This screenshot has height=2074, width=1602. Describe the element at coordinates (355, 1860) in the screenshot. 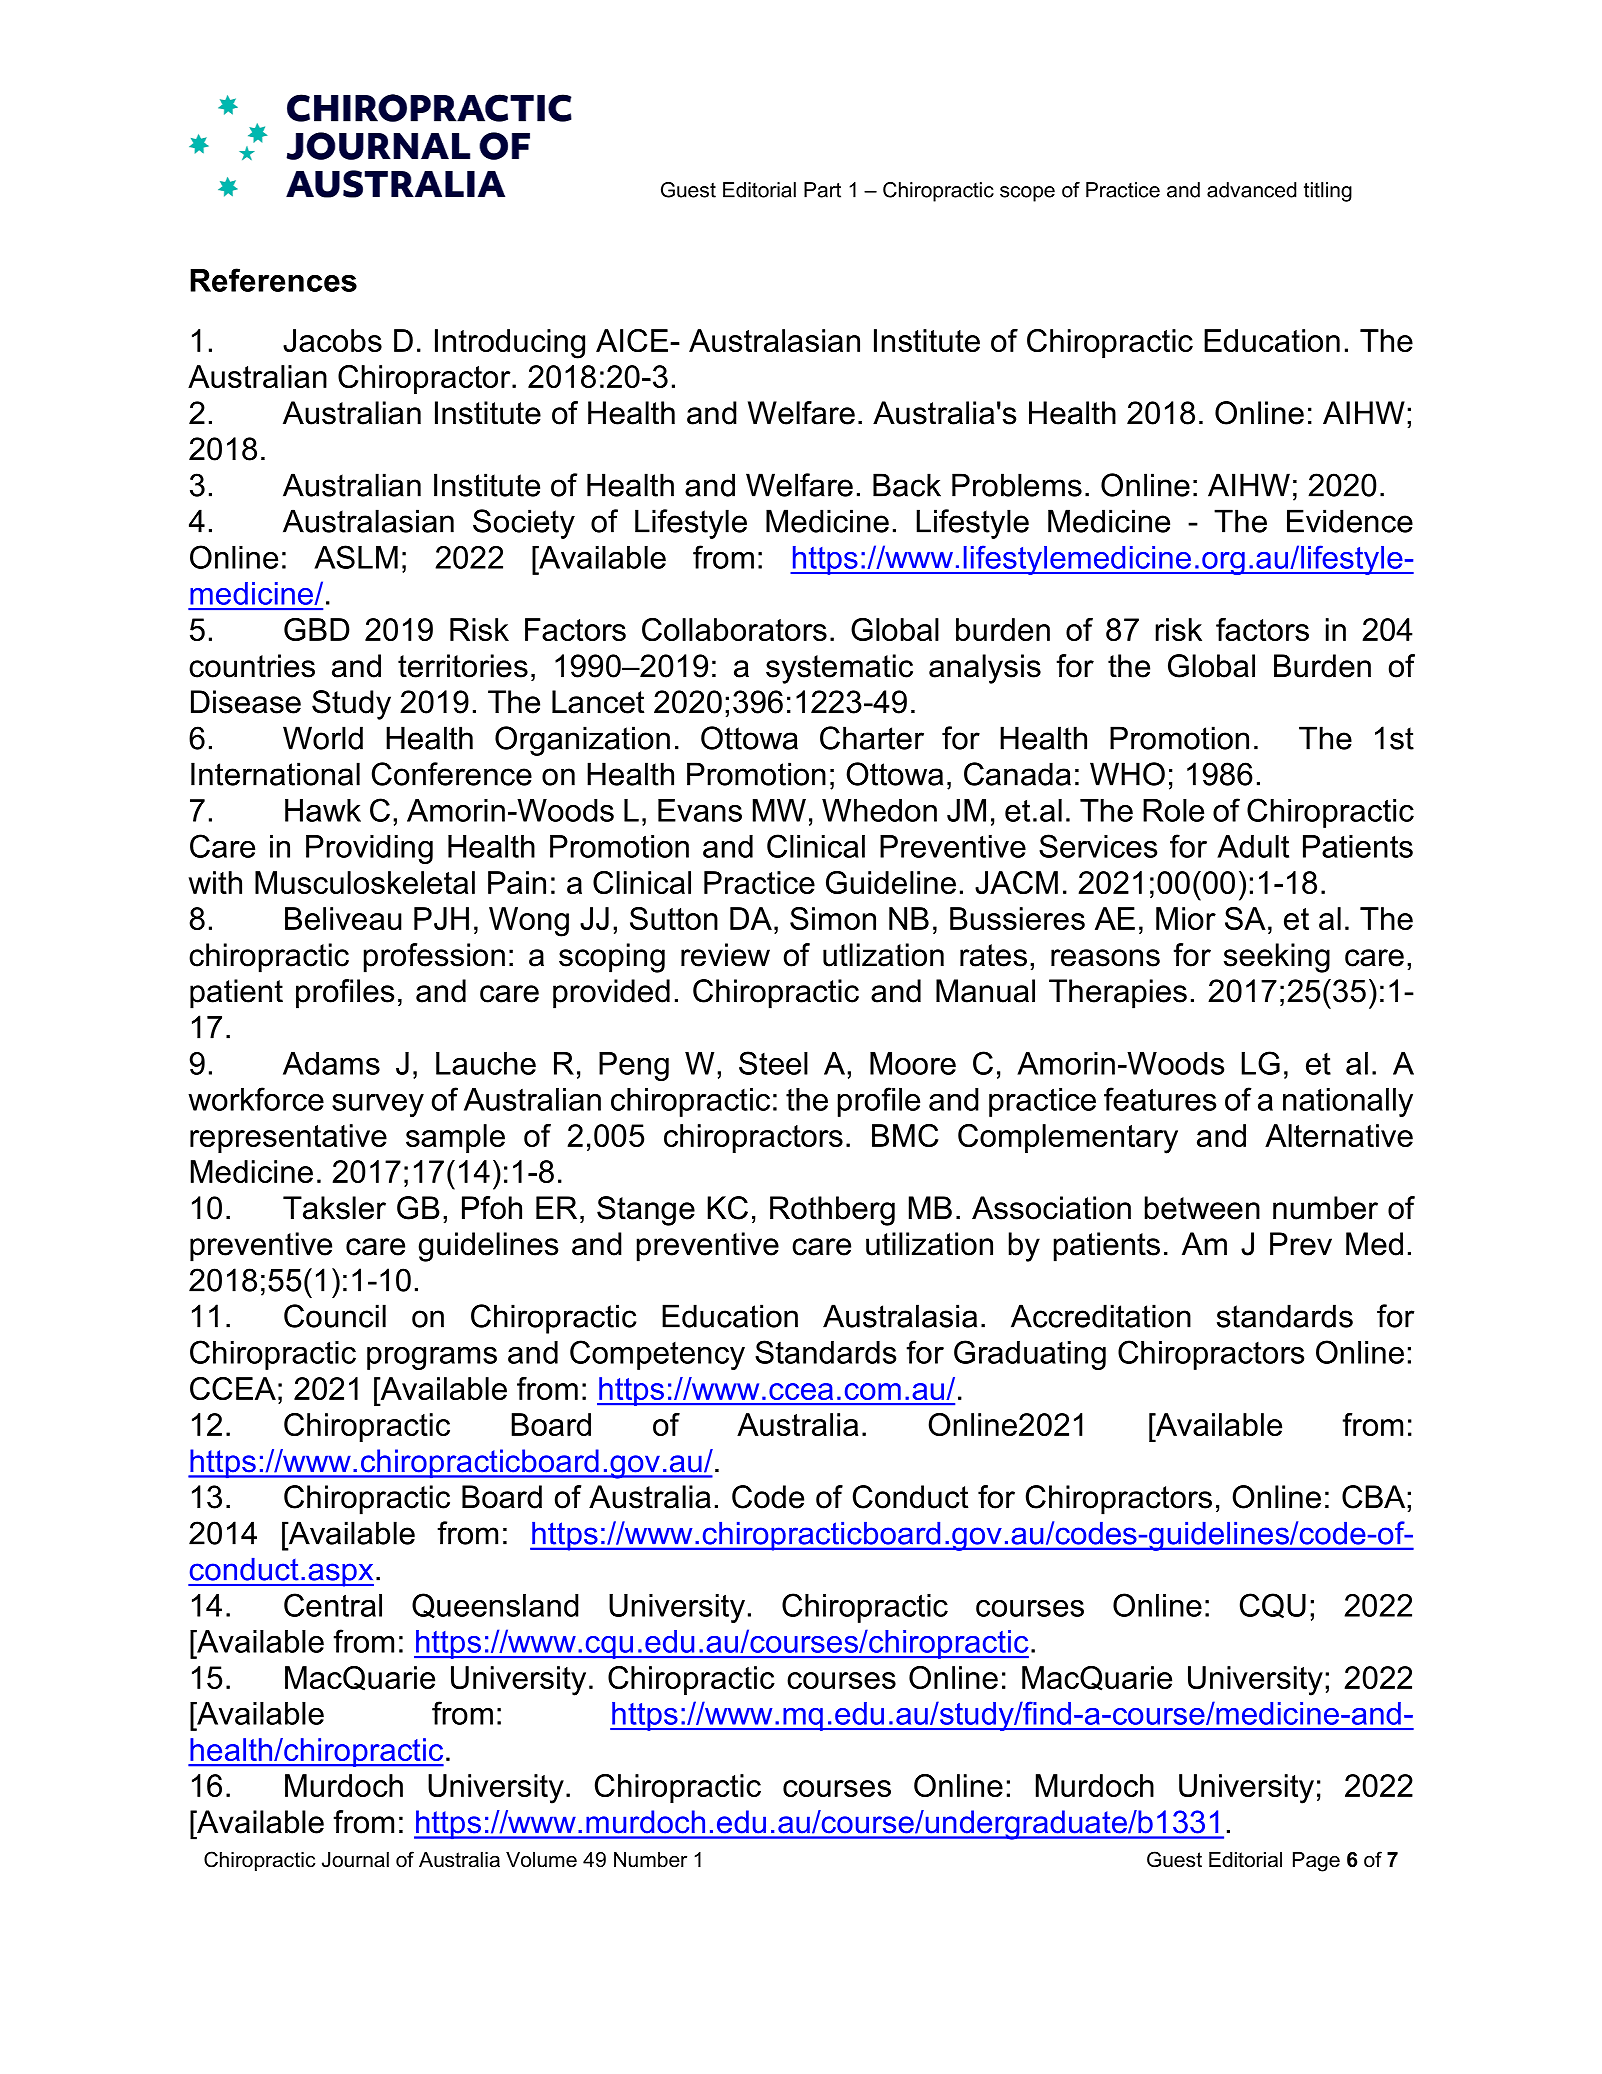

I see `Journal` at that location.
